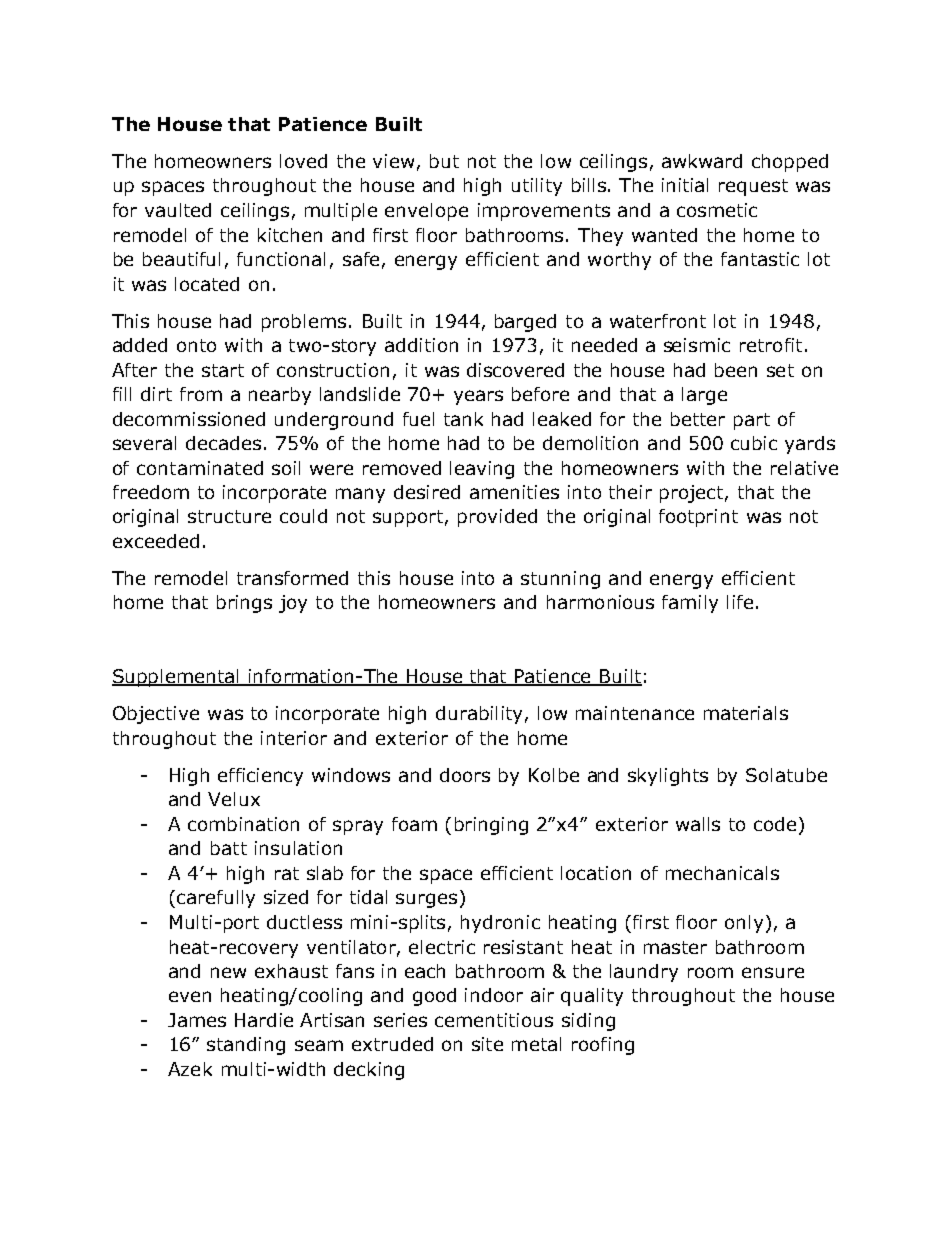 Image resolution: width=952 pixels, height=1233 pixels. Describe the element at coordinates (444, 161) in the screenshot. I see `but` at that location.
